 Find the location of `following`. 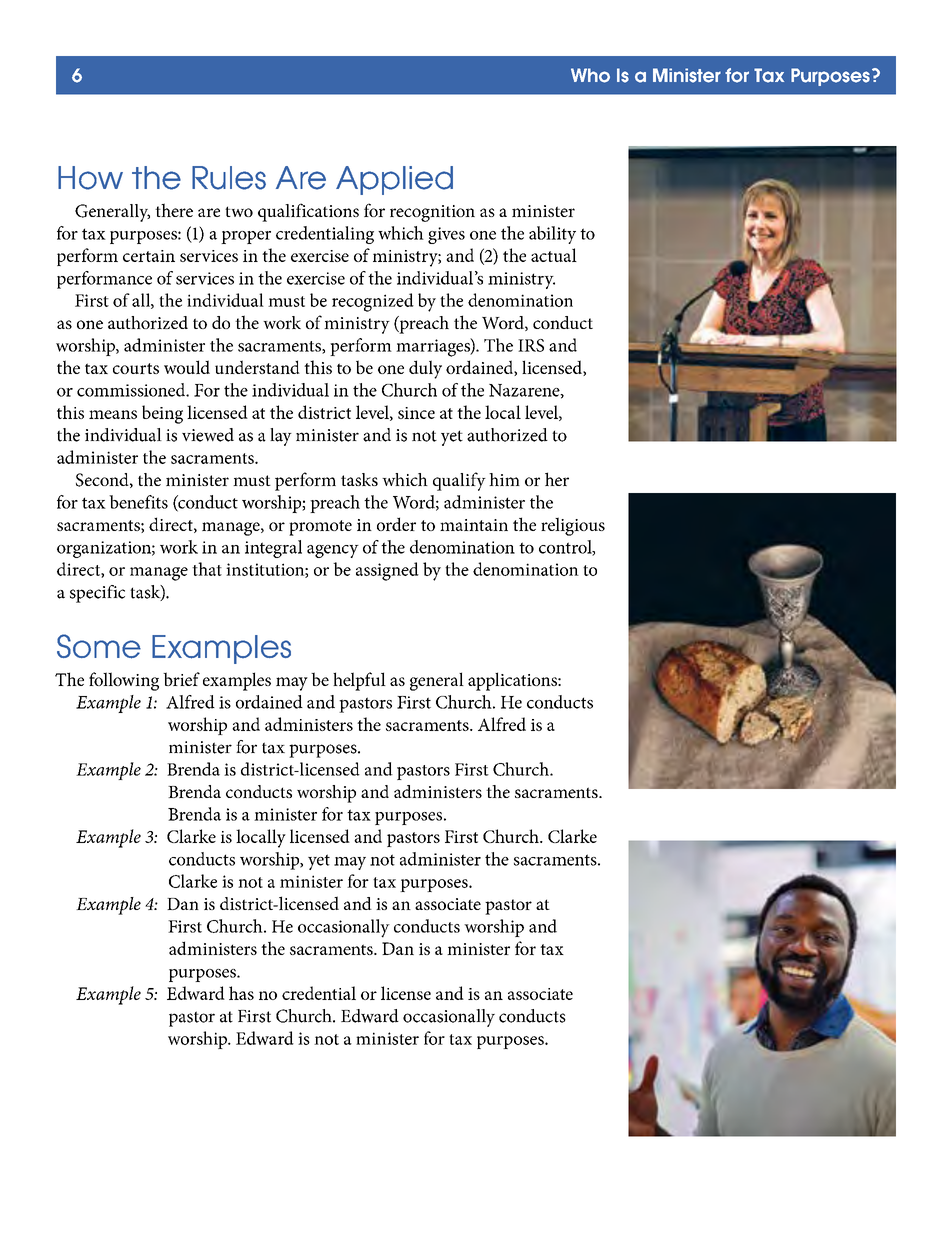

following is located at coordinates (124, 681).
